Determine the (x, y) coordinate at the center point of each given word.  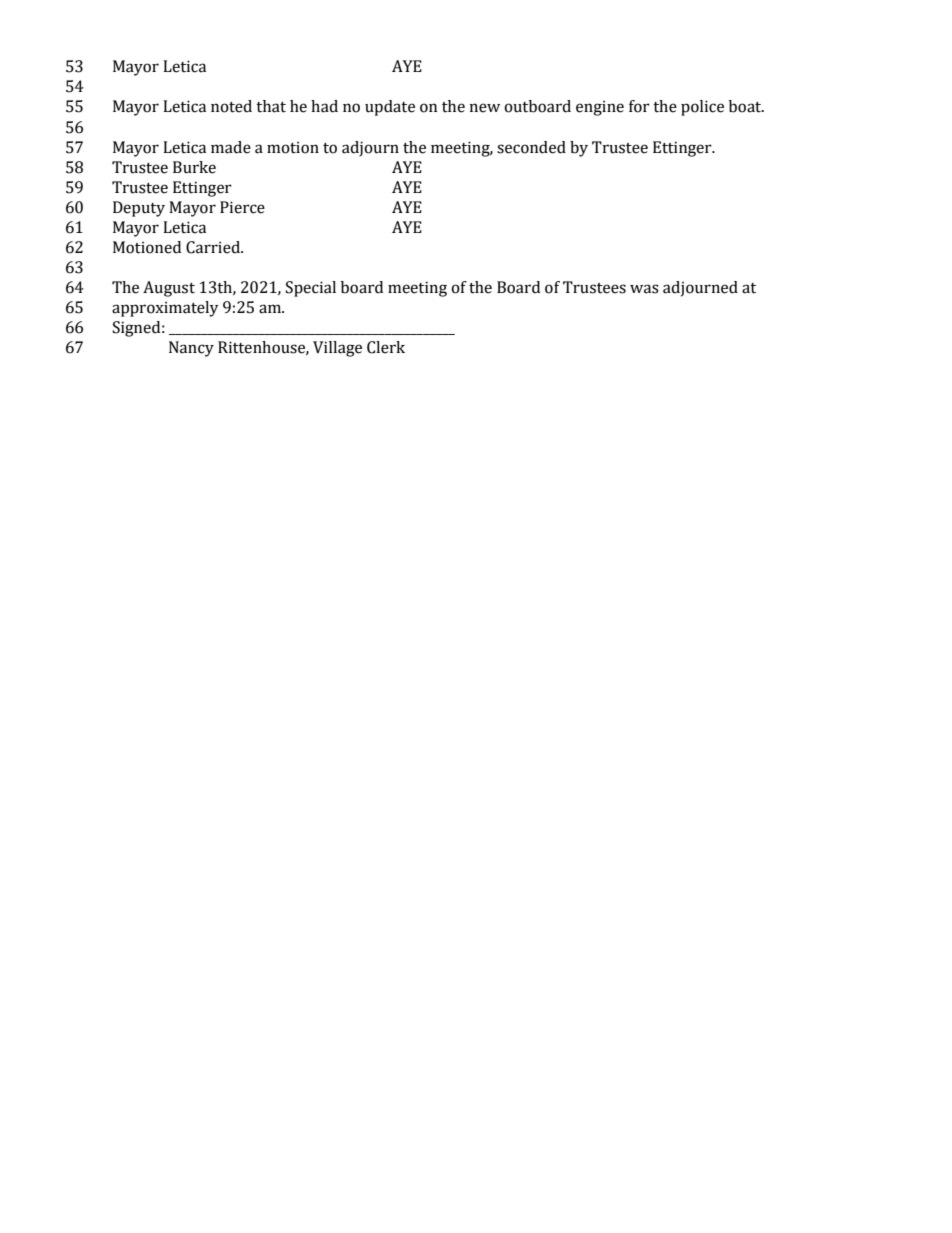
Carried (214, 247)
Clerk (386, 347)
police (702, 108)
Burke (194, 167)
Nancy (191, 349)
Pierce (242, 207)
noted (231, 106)
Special (311, 289)
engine (600, 108)
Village (337, 349)
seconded (531, 147)
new (484, 108)
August (169, 289)
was (644, 289)
